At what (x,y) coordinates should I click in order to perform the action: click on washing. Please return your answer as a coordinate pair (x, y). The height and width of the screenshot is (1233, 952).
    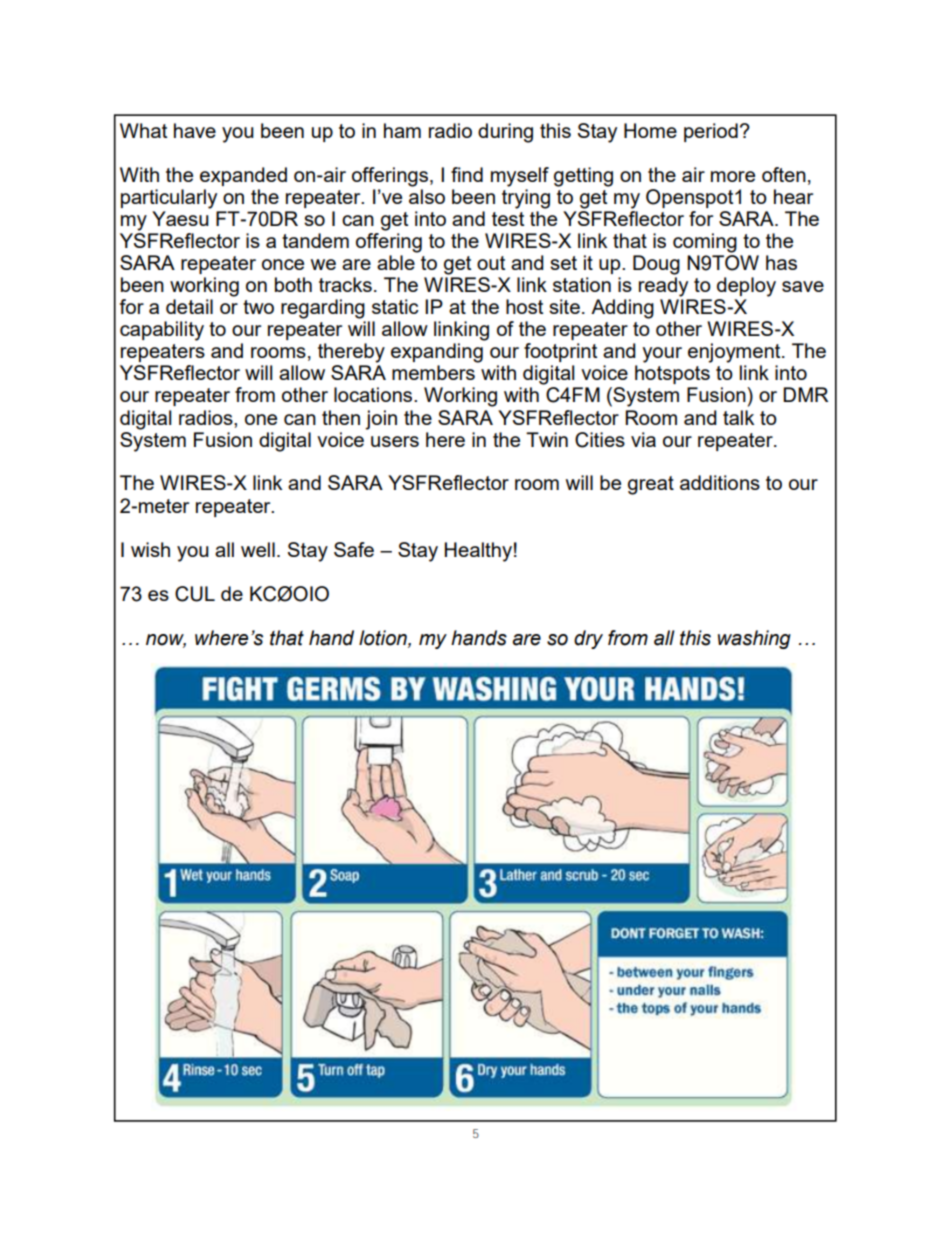
    Looking at the image, I should click on (754, 639).
